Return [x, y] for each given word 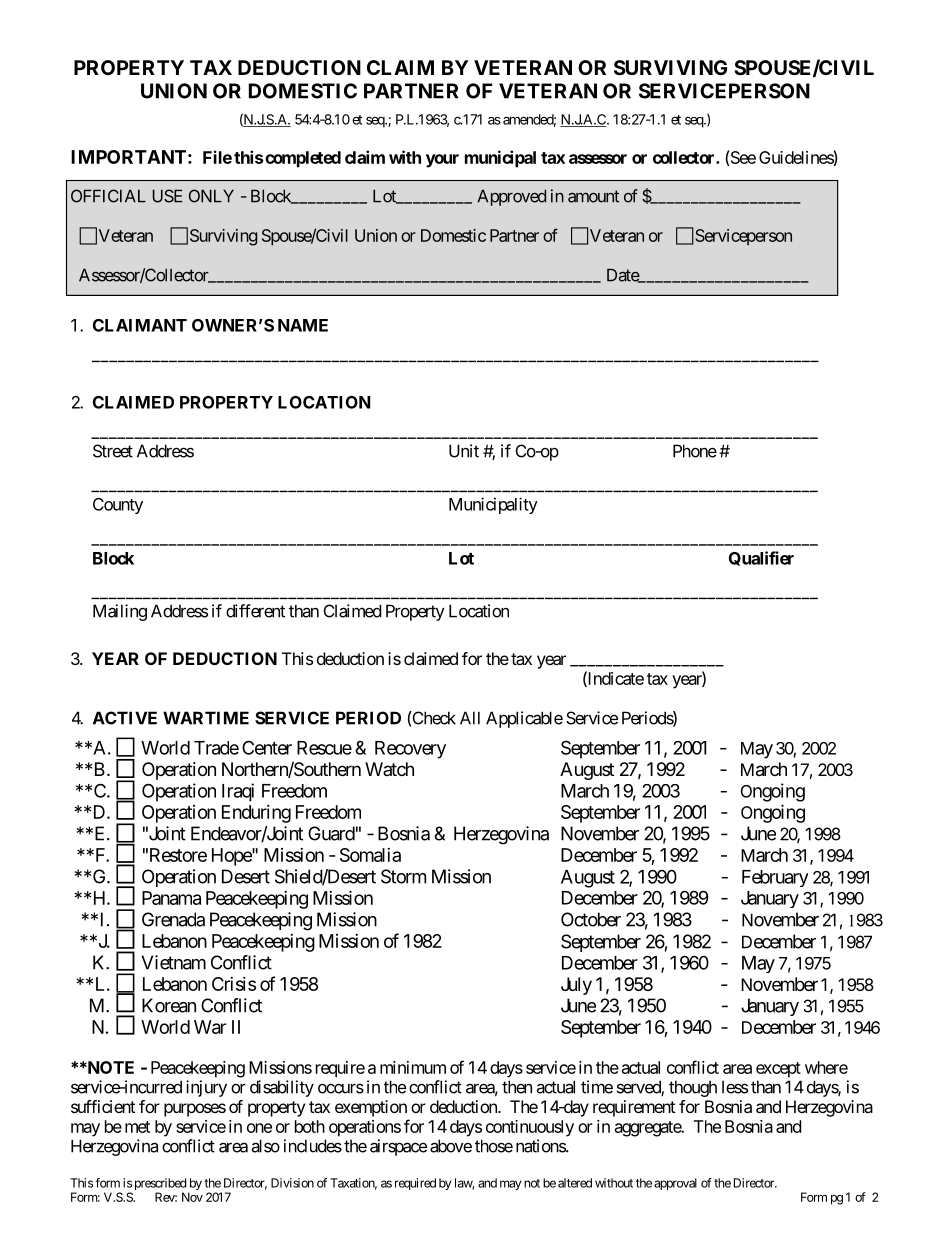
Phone [695, 451]
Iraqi [238, 792]
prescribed [160, 1185]
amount [593, 196]
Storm [403, 876]
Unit [464, 451]
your [442, 161]
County [118, 506]
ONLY [211, 196]
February [775, 878]
